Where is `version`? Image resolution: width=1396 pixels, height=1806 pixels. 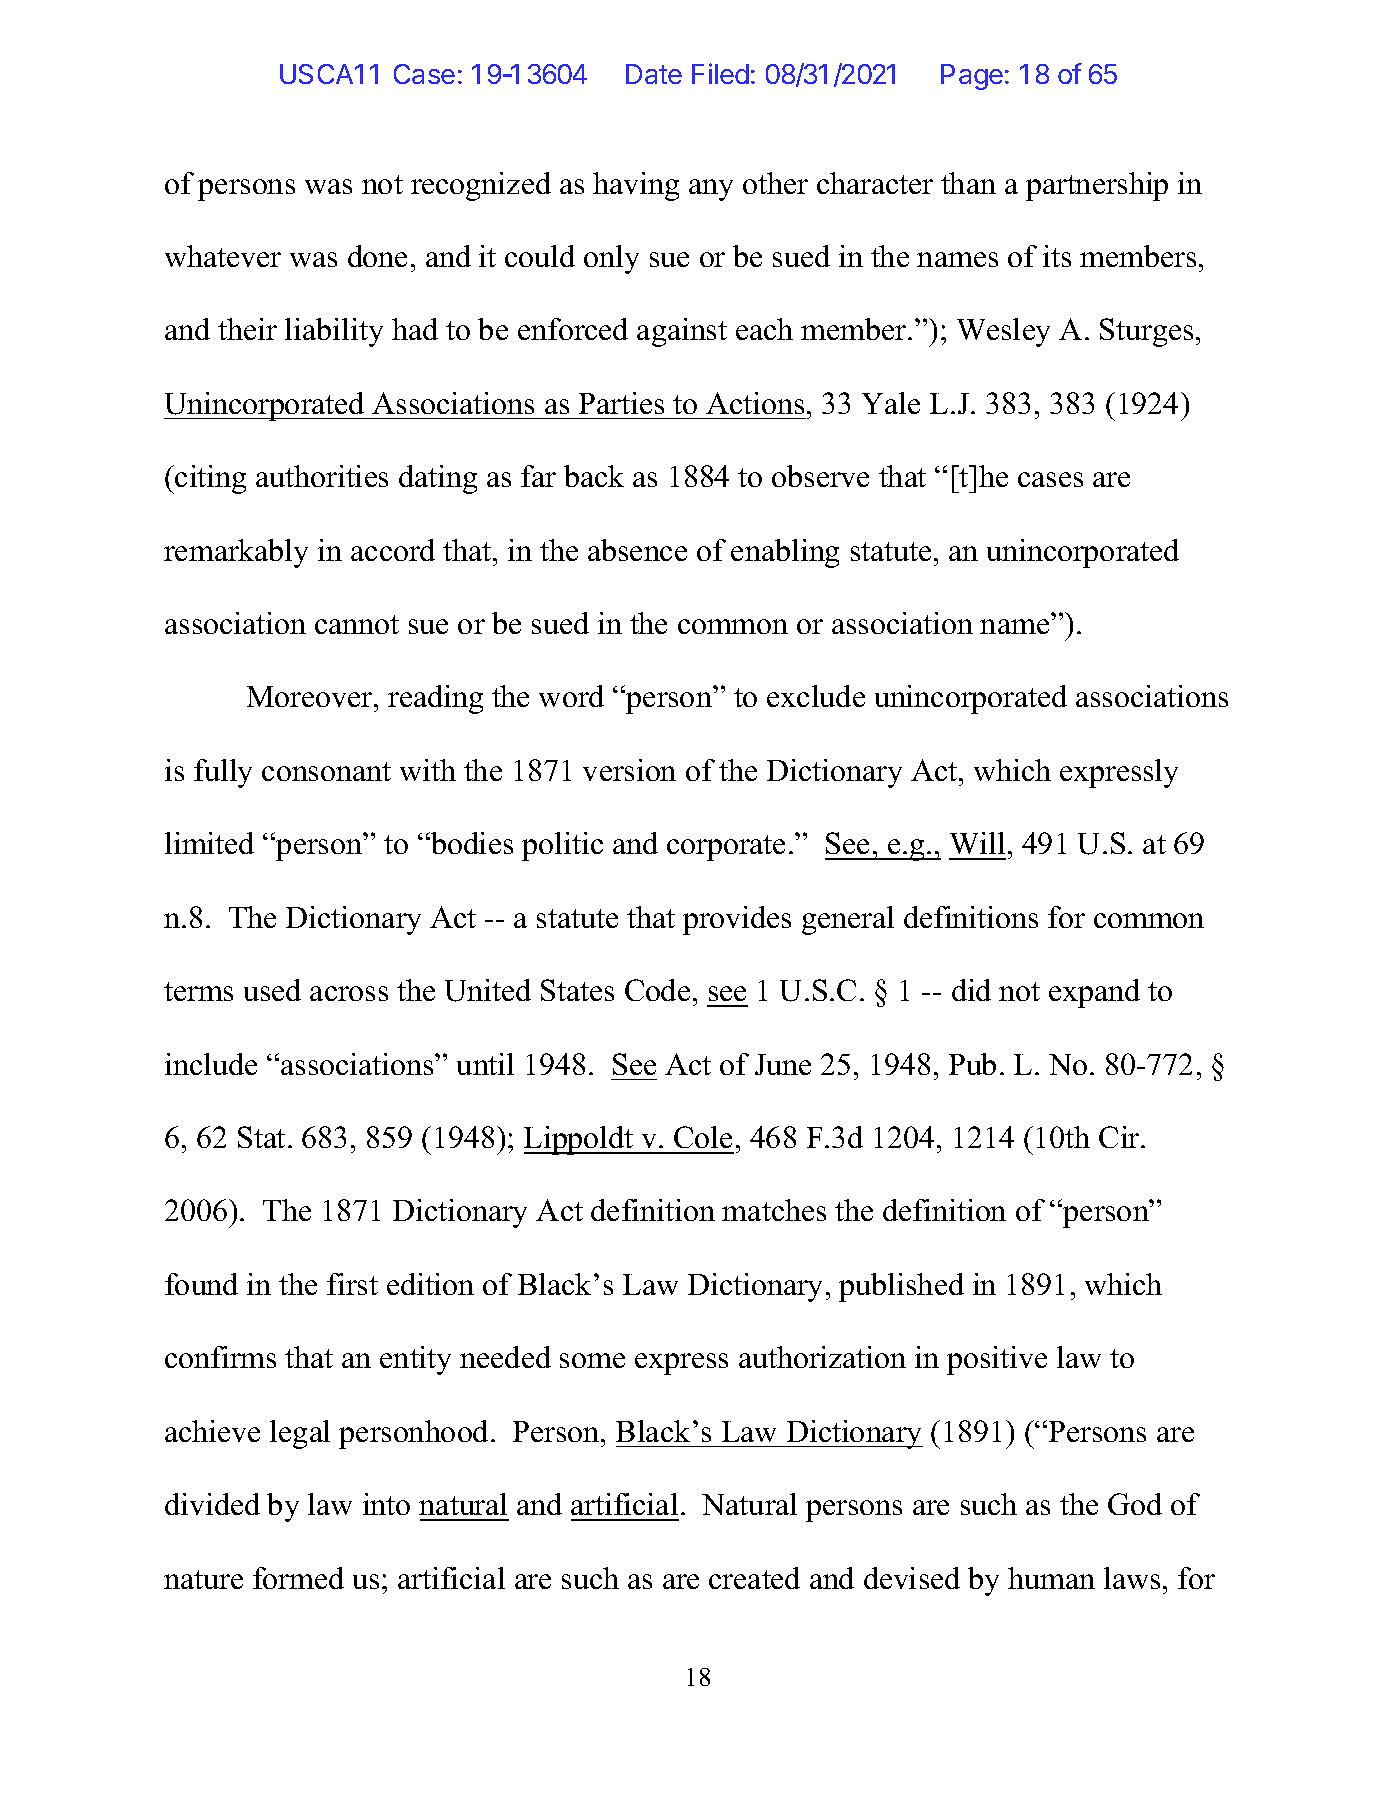 version is located at coordinates (629, 770).
